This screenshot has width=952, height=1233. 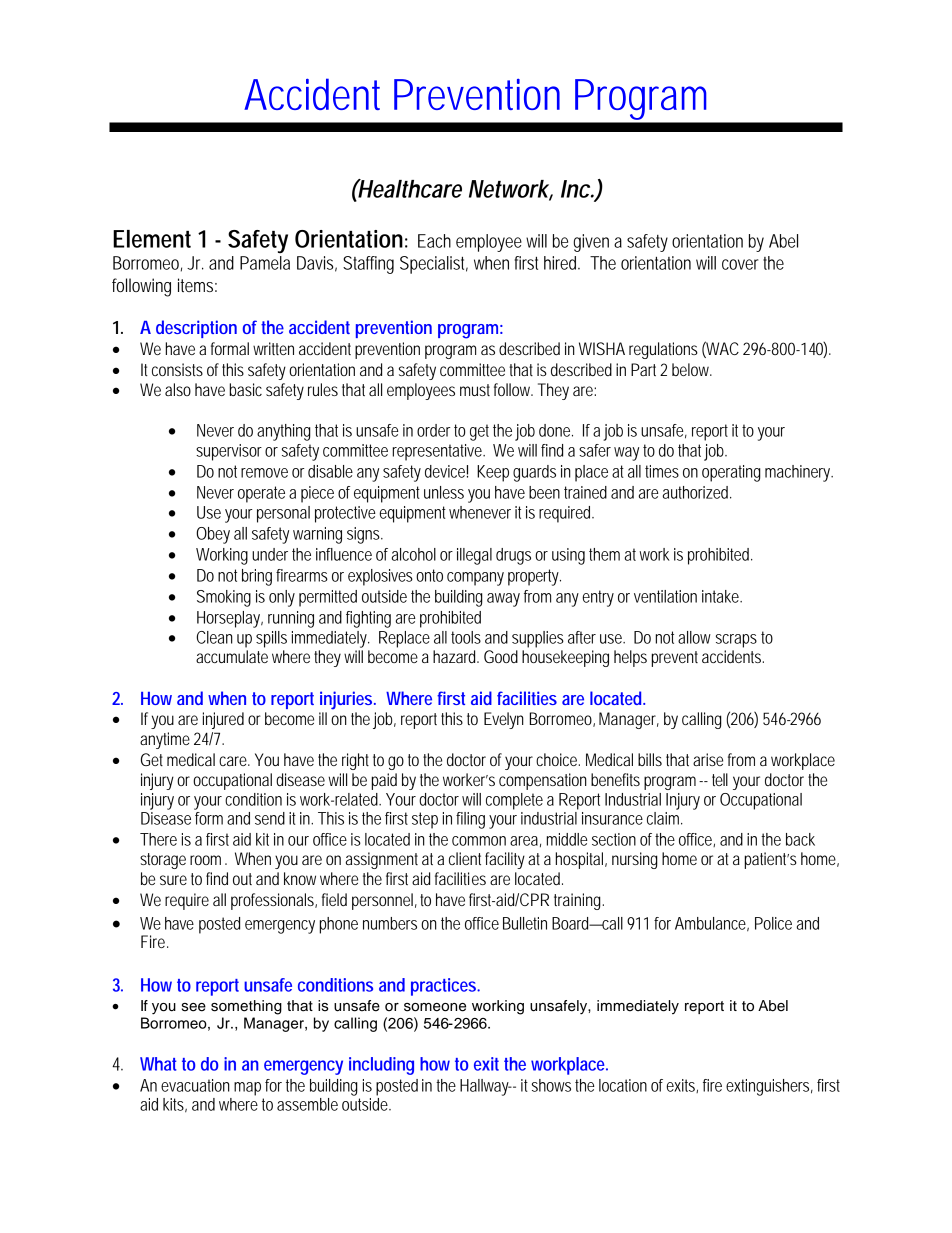 What do you see at coordinates (736, 641) in the screenshot?
I see `scraps` at bounding box center [736, 641].
